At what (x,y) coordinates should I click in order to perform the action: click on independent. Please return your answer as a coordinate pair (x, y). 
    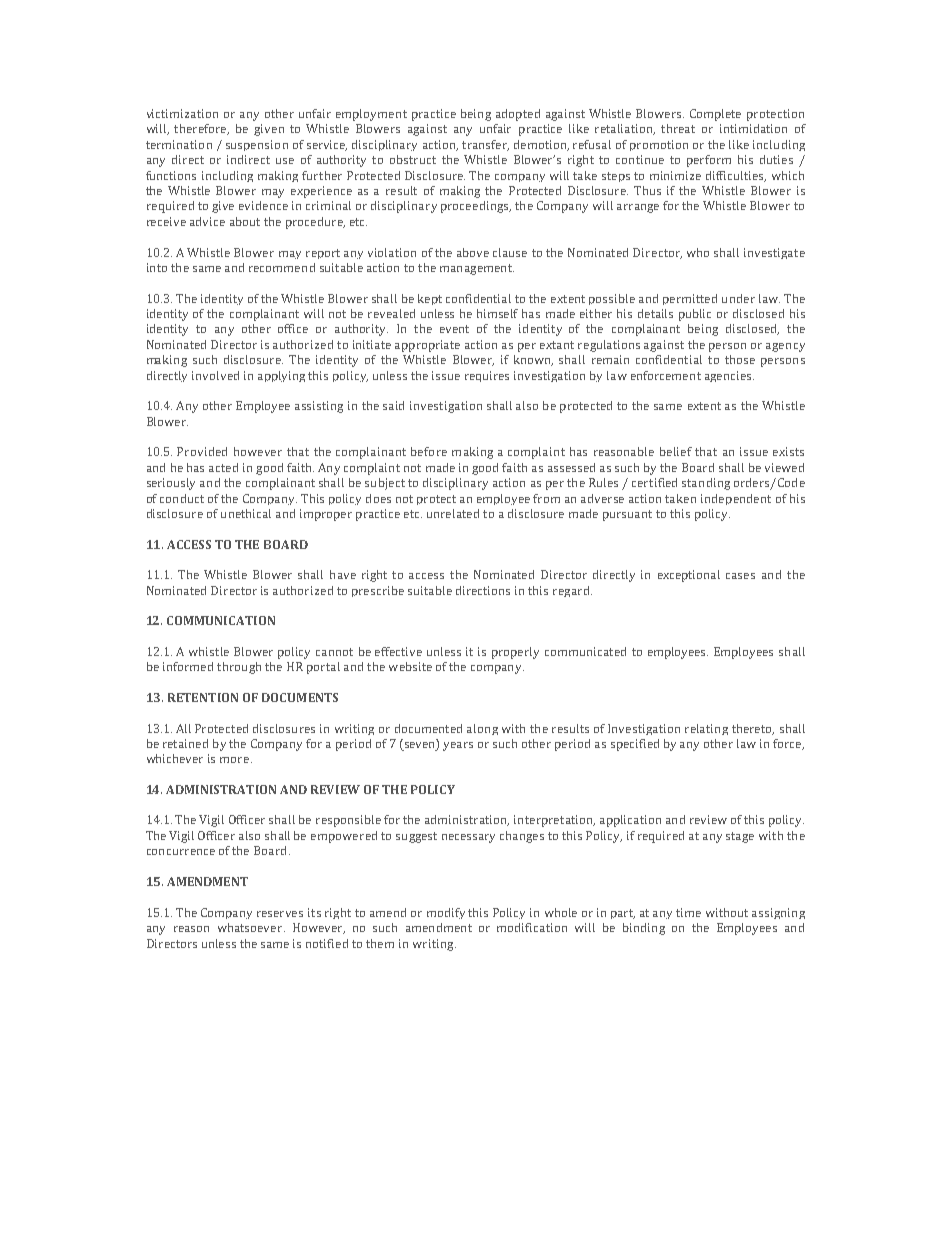
    Looking at the image, I should click on (736, 499).
